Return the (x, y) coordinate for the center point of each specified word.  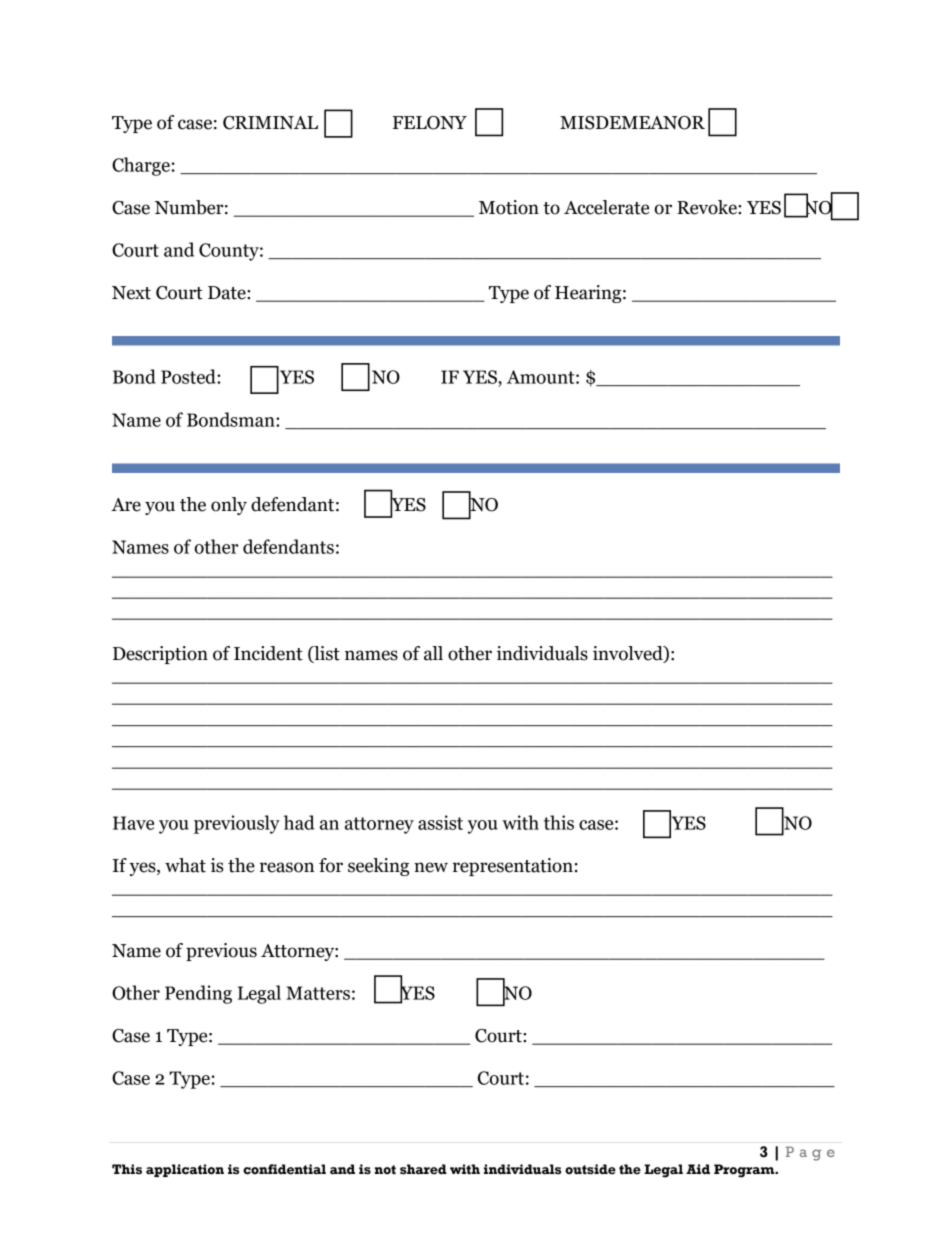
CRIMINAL (270, 123)
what (185, 865)
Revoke (708, 207)
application (185, 1170)
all (433, 653)
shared (423, 1169)
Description (160, 655)
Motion (509, 207)
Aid (698, 1169)
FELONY (430, 123)
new (431, 867)
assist (440, 822)
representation (513, 867)
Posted (189, 376)
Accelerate (606, 207)
